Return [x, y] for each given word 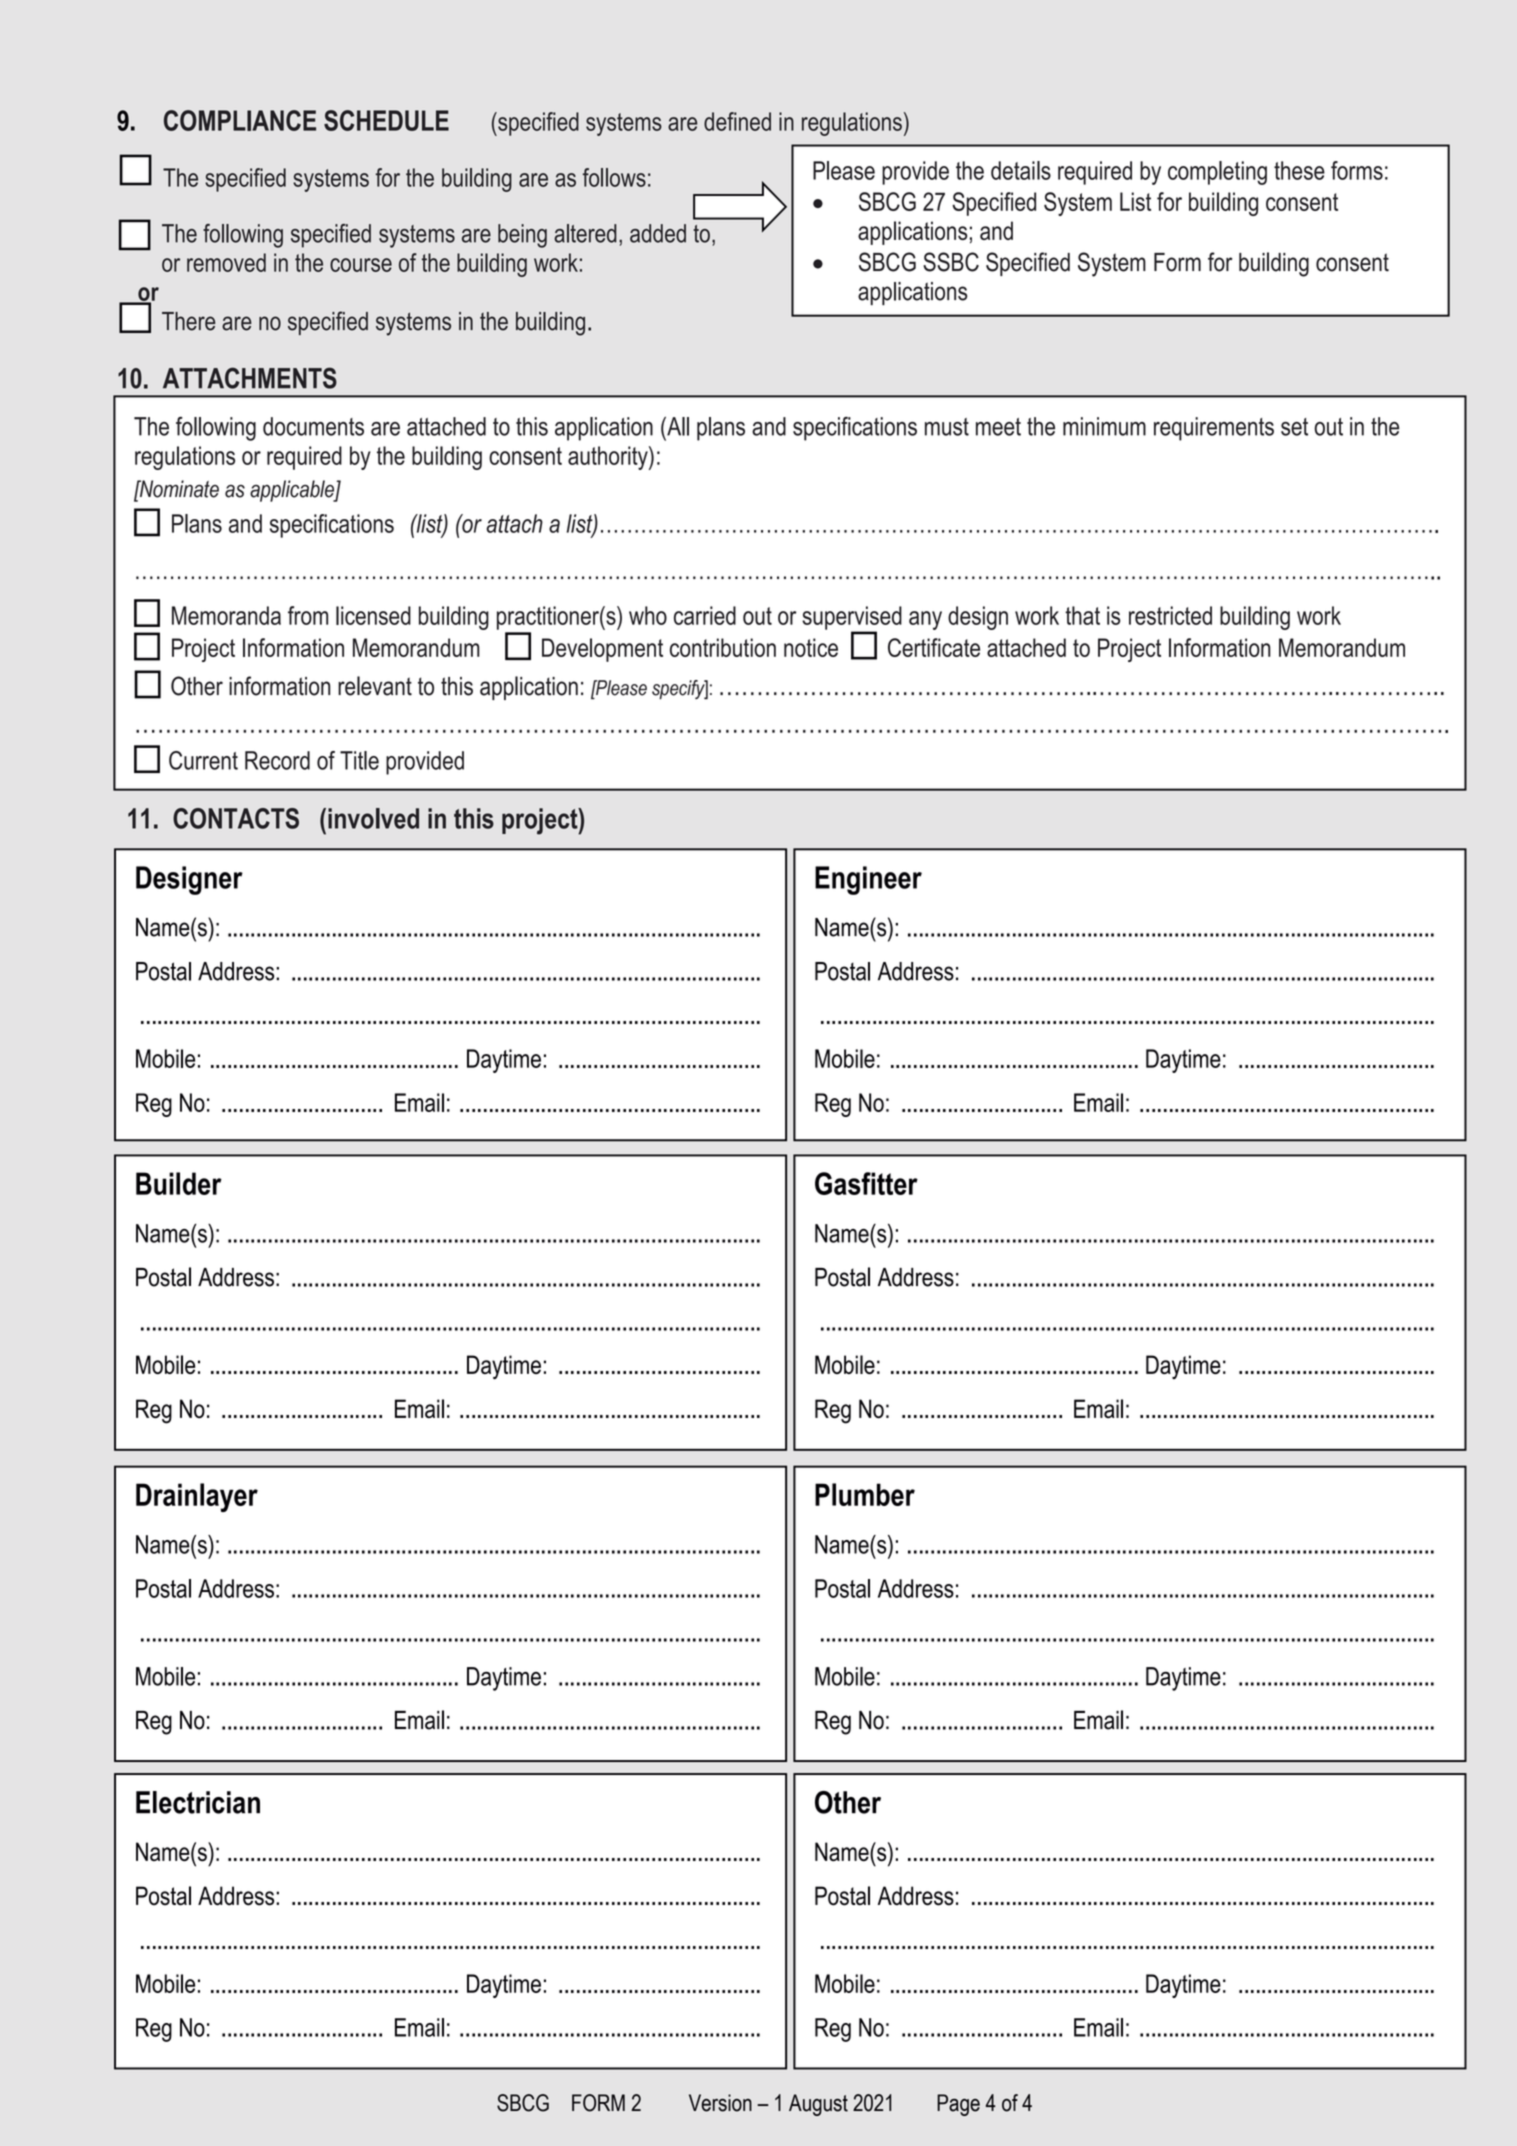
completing [1217, 173]
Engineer [868, 880]
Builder [179, 1183]
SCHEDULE [386, 120]
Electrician [198, 1802]
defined [737, 121]
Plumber [865, 1494]
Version [720, 2103]
